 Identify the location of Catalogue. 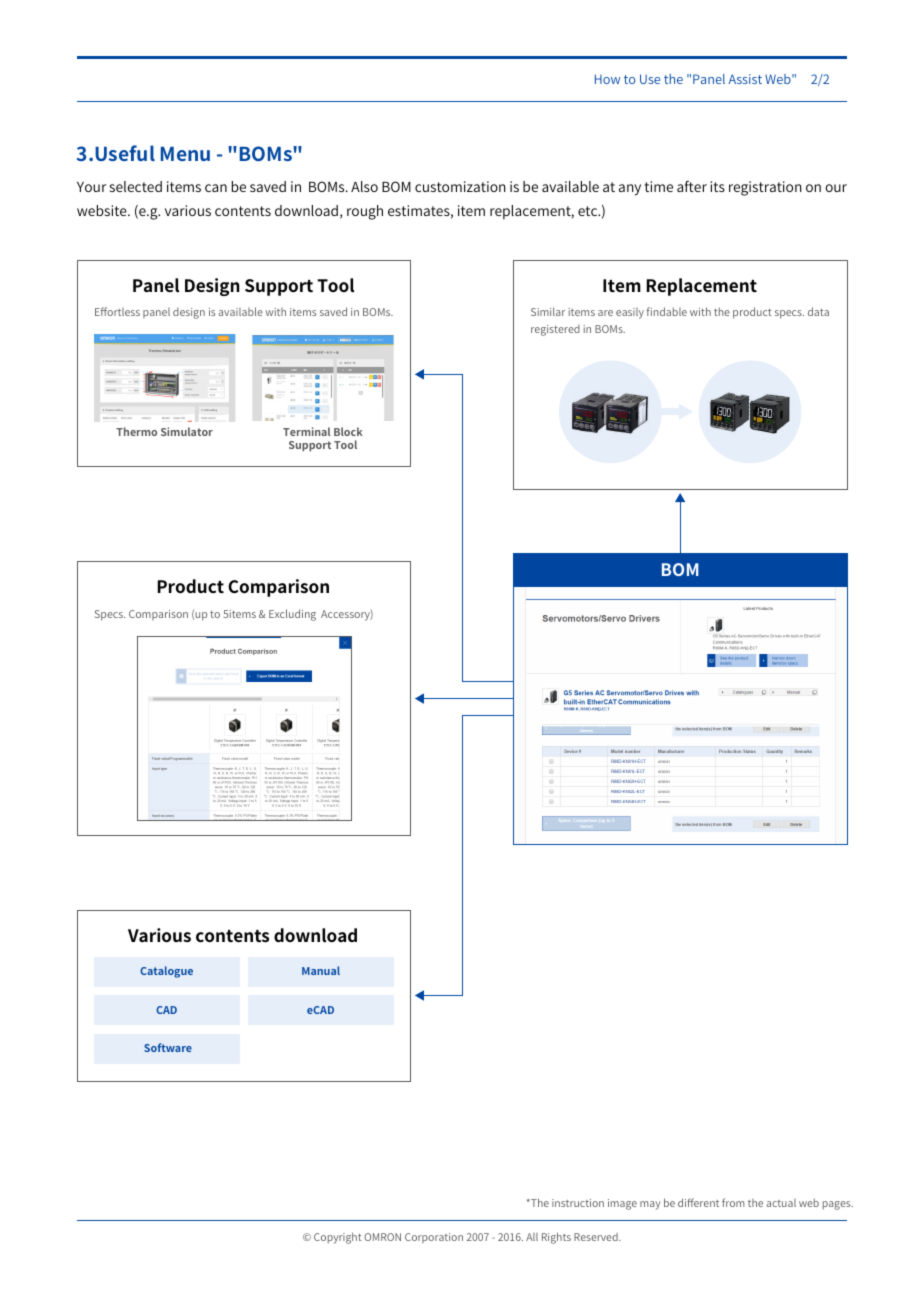
(166, 972).
